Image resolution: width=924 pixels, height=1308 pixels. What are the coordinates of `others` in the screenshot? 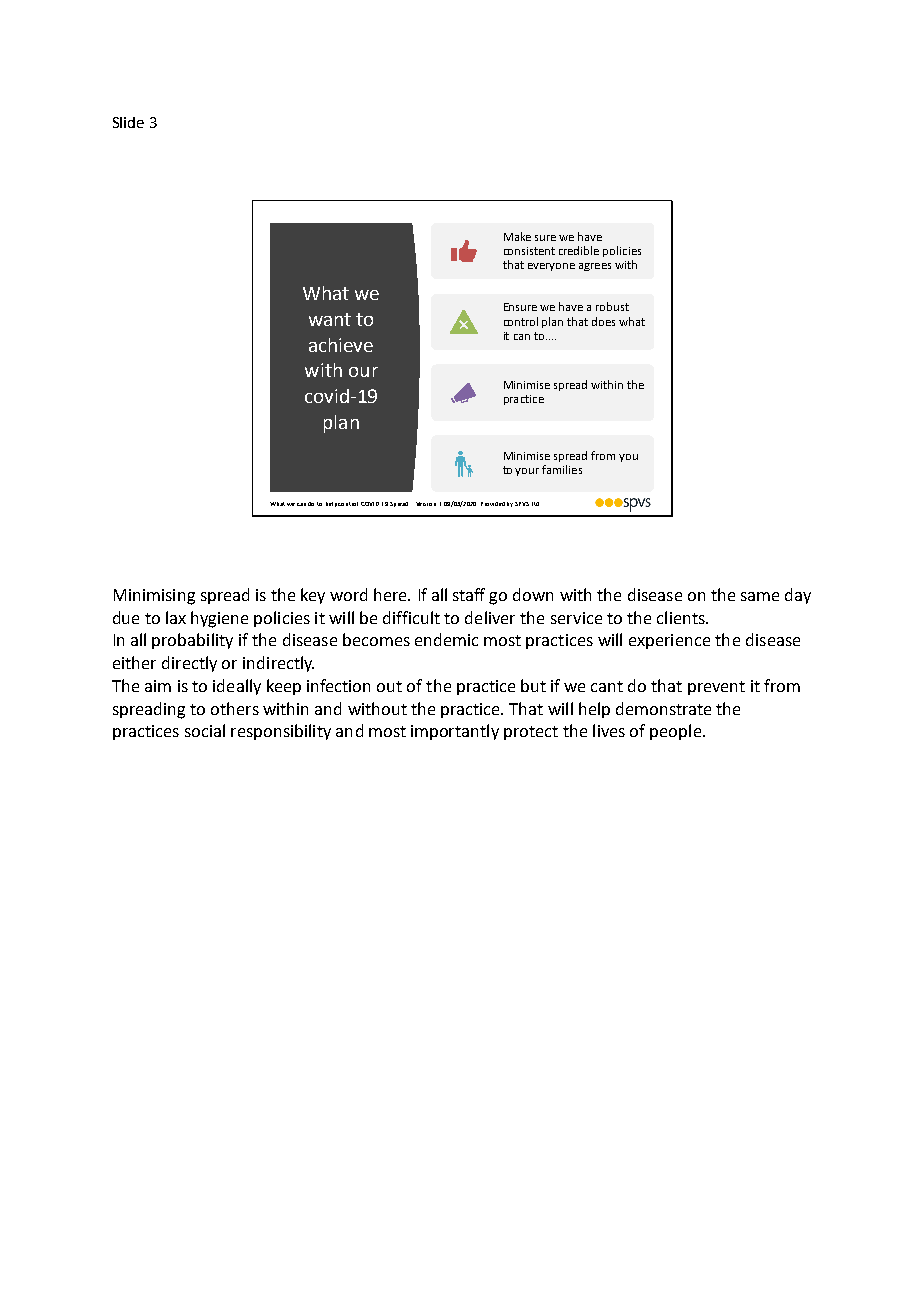 It's located at (235, 708).
